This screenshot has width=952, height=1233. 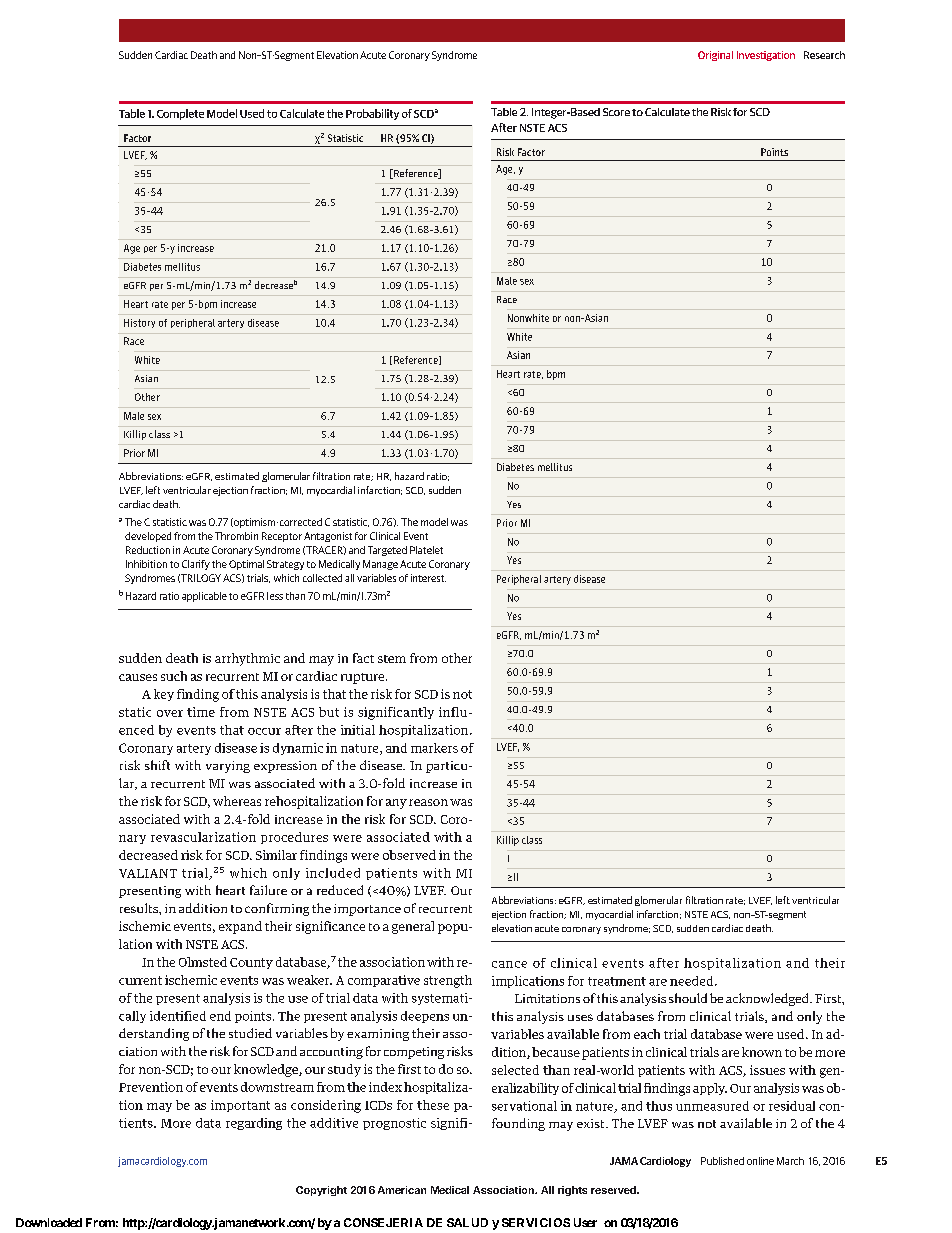 What do you see at coordinates (428, 802) in the screenshot?
I see `reason` at bounding box center [428, 802].
